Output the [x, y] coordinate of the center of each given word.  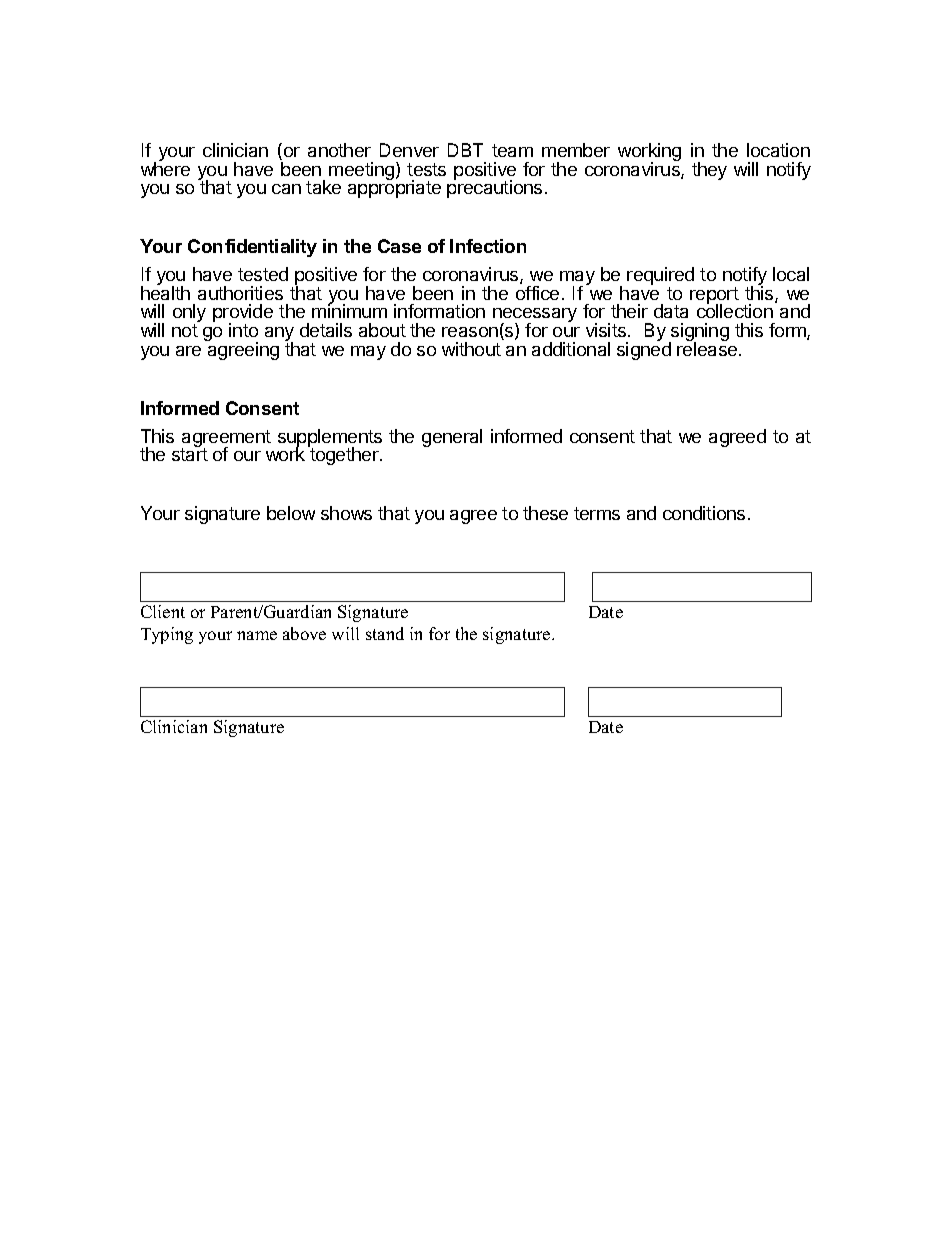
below [291, 513]
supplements [330, 439]
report [714, 297]
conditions [704, 513]
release [708, 348]
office [537, 293]
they [709, 171]
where [165, 168]
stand [385, 633]
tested [263, 274]
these [545, 513]
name [257, 635]
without [471, 349]
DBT [465, 150]
